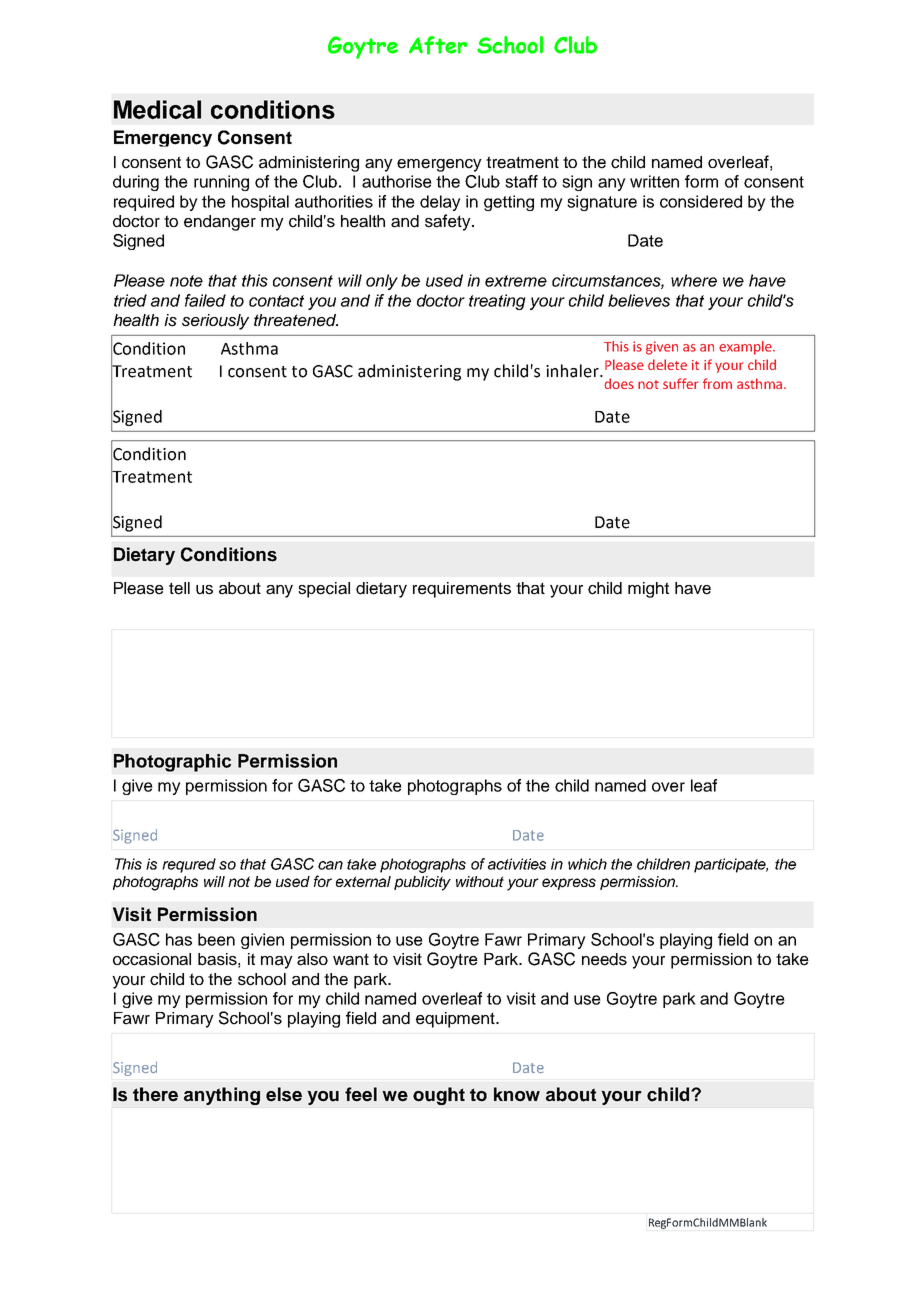  I want to click on publicity, so click(422, 883).
